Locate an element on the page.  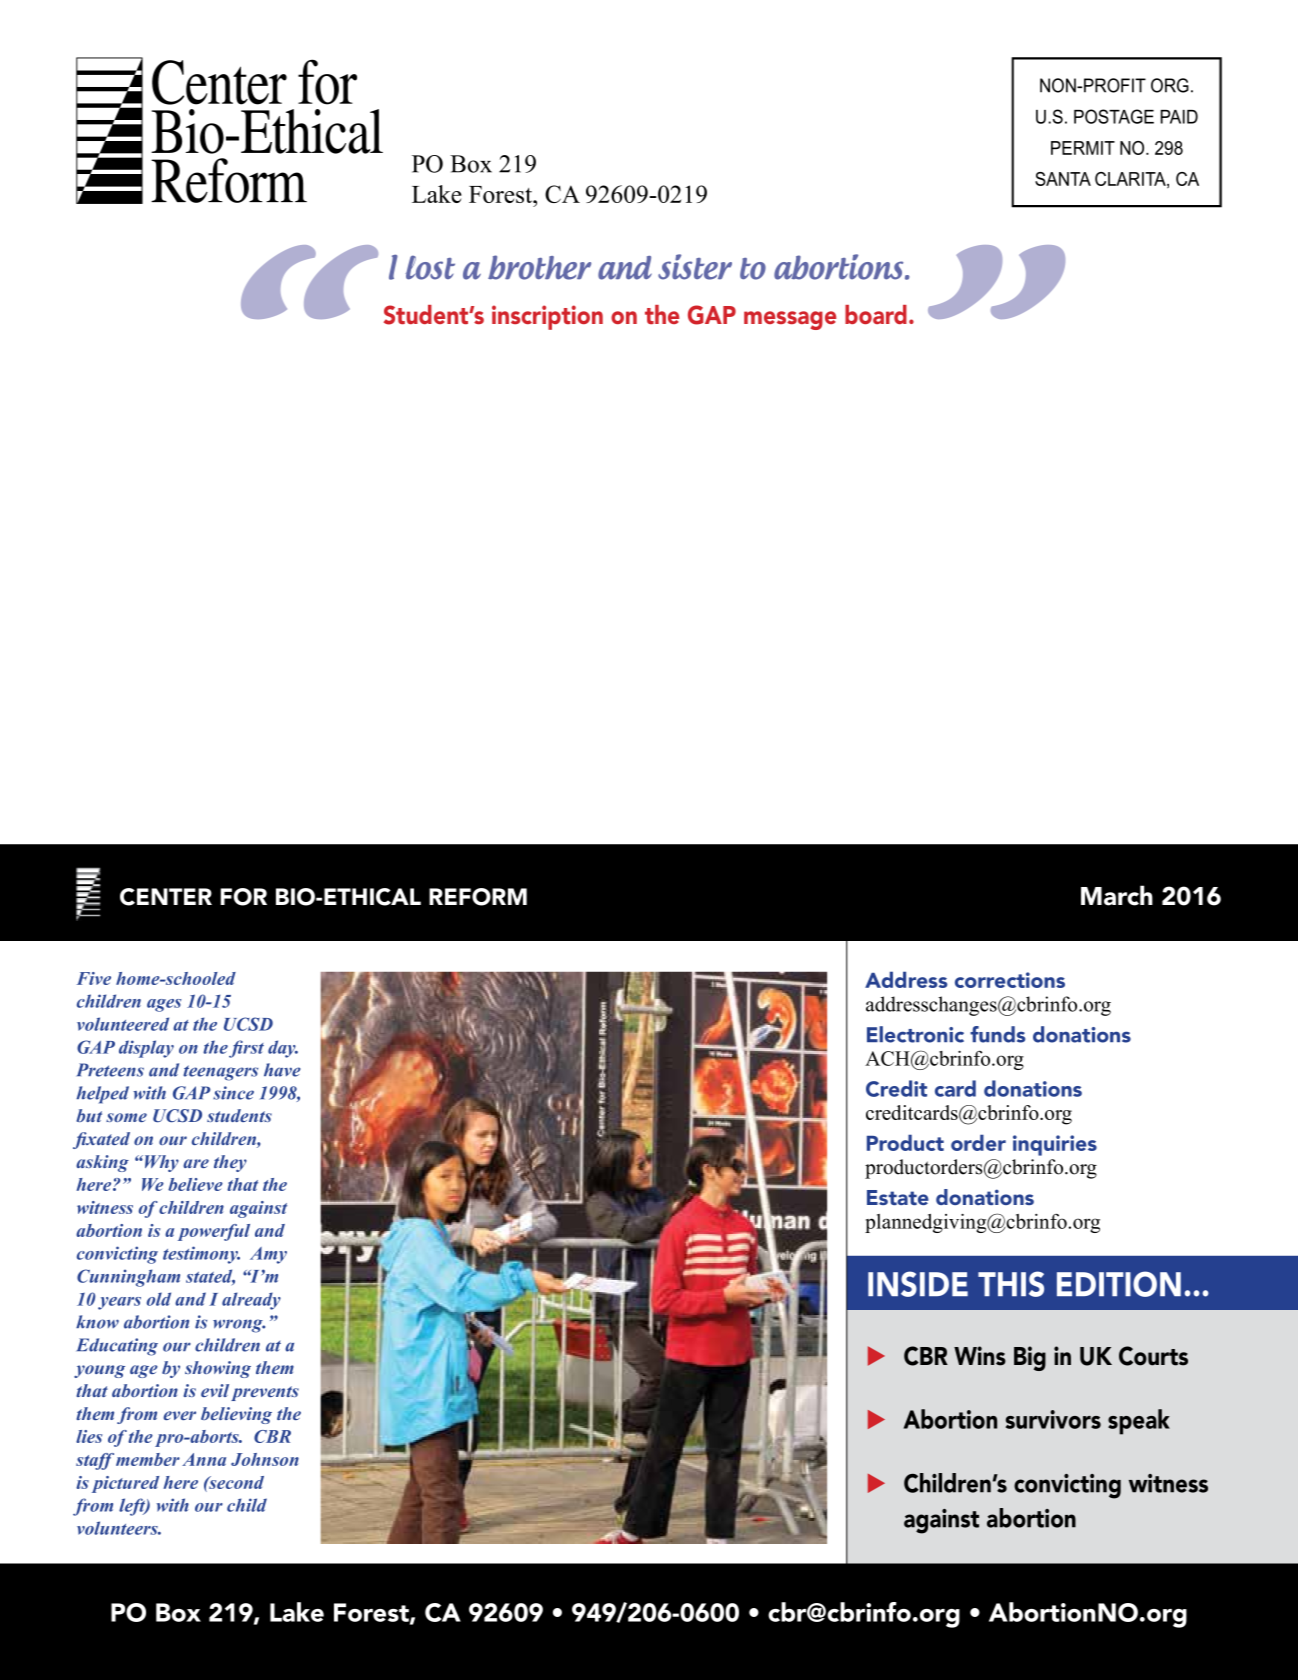
board is located at coordinates (876, 314).
